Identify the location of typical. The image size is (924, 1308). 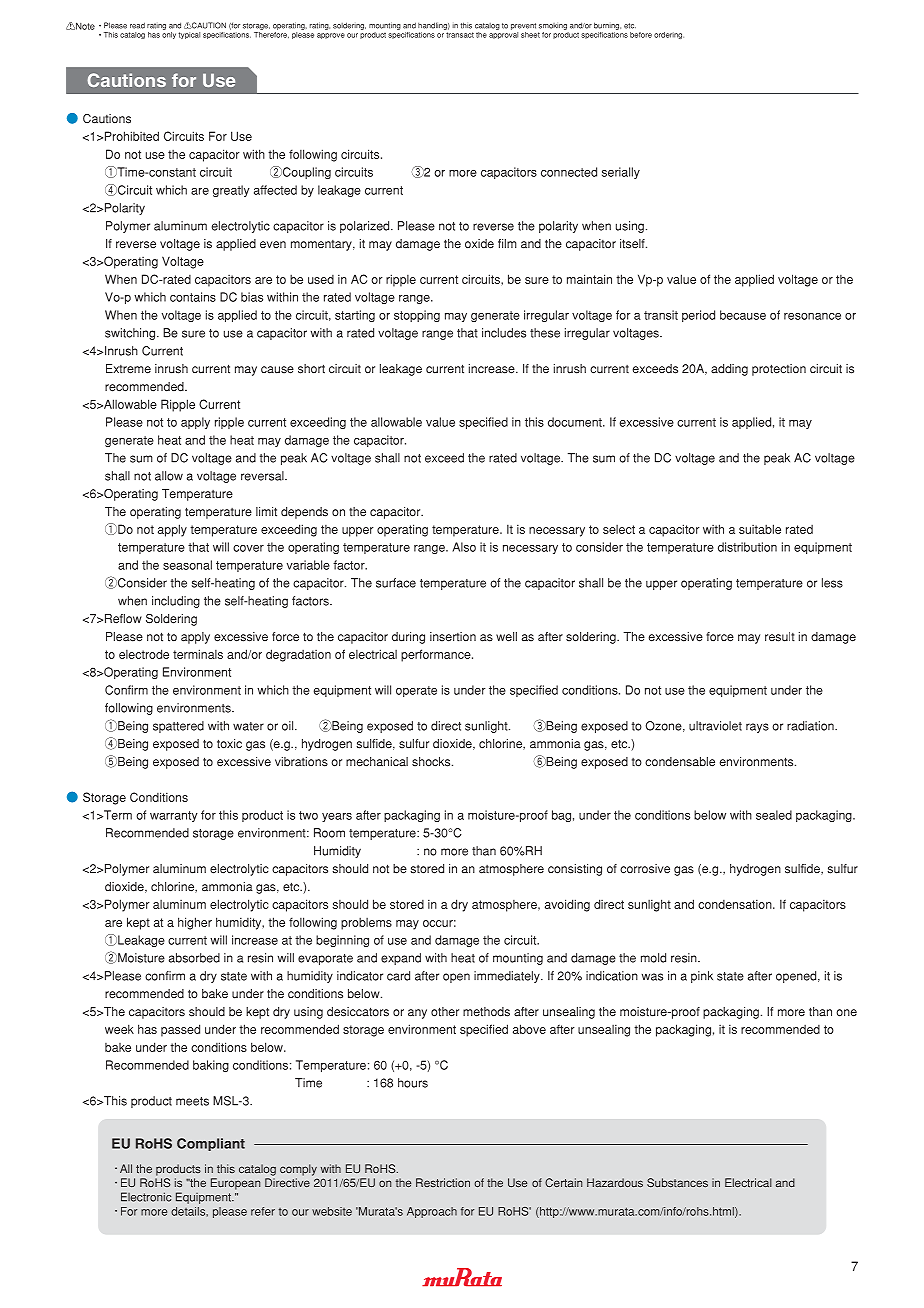
(189, 35).
